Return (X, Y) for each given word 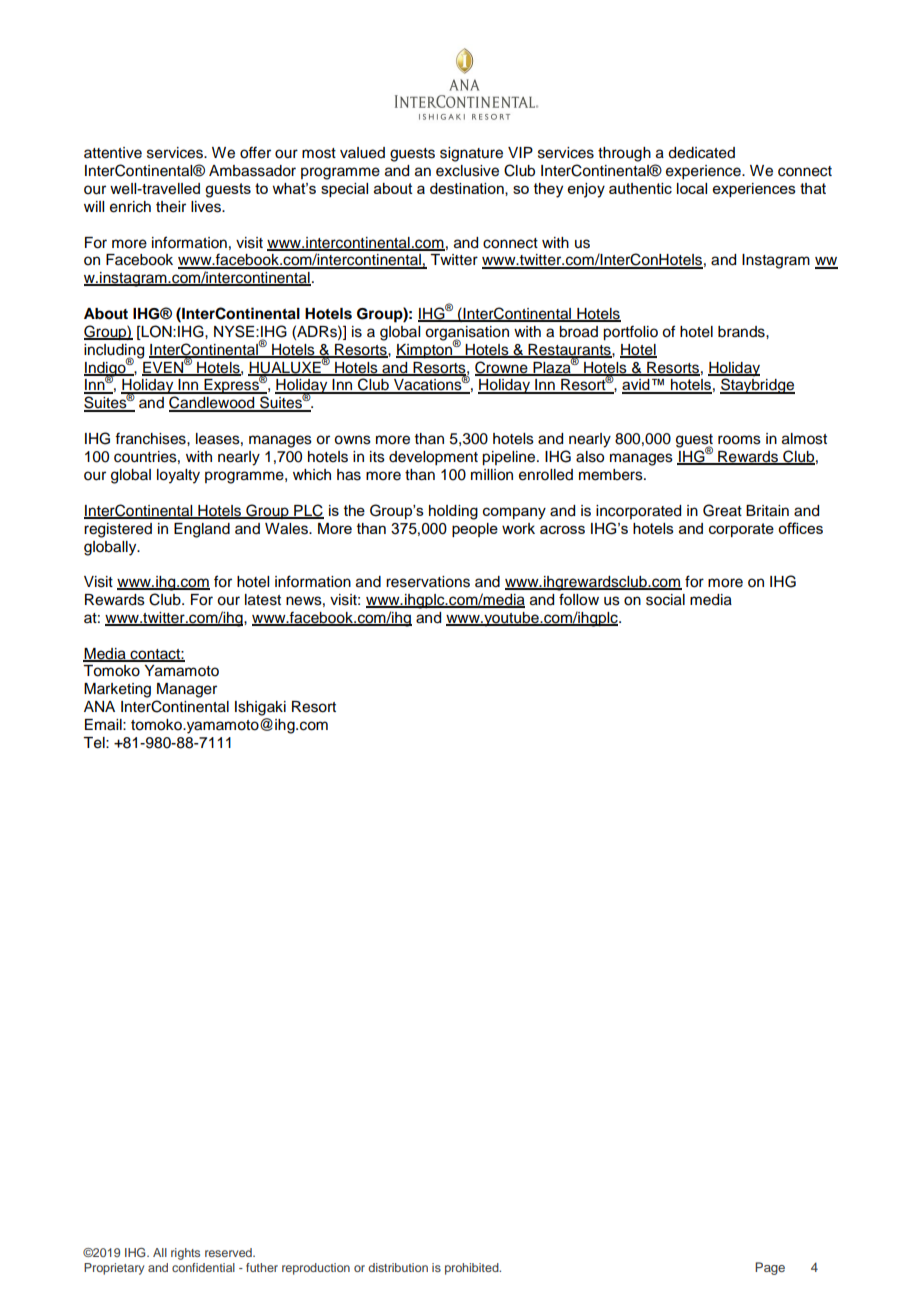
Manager (187, 690)
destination (468, 189)
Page (770, 1268)
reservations (428, 582)
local (692, 188)
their (171, 207)
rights (185, 1254)
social (665, 600)
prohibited (473, 1269)
